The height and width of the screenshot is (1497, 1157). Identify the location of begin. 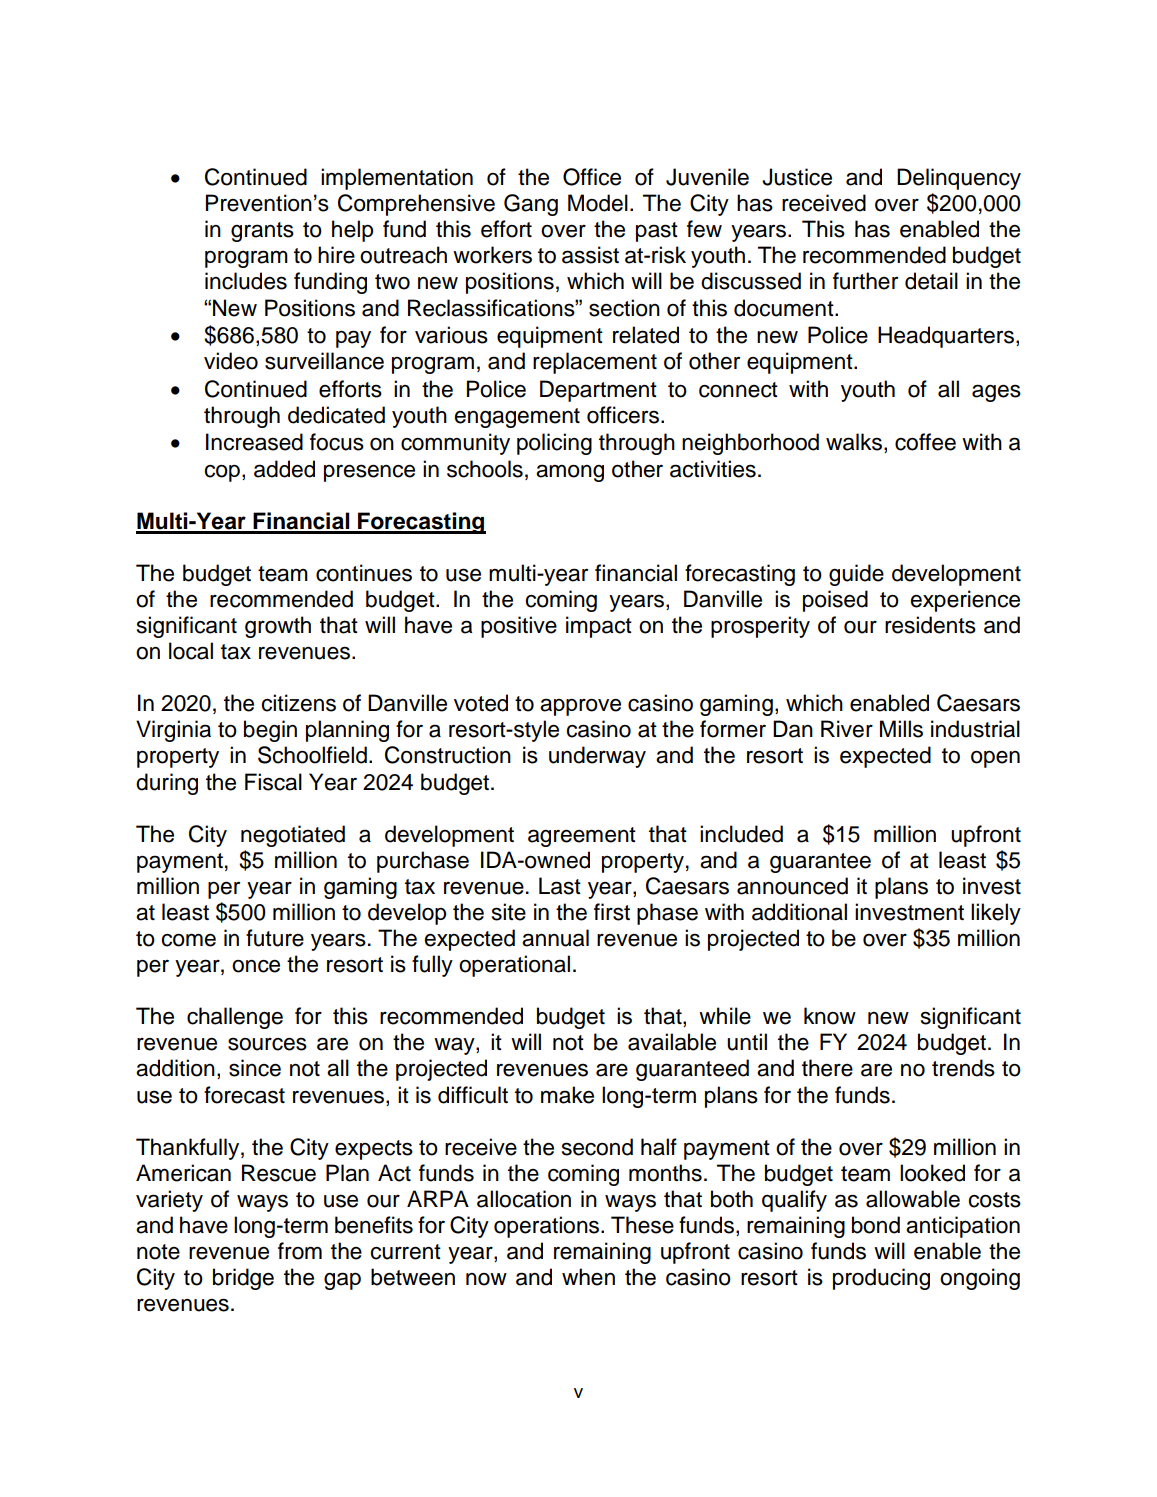
(270, 731).
